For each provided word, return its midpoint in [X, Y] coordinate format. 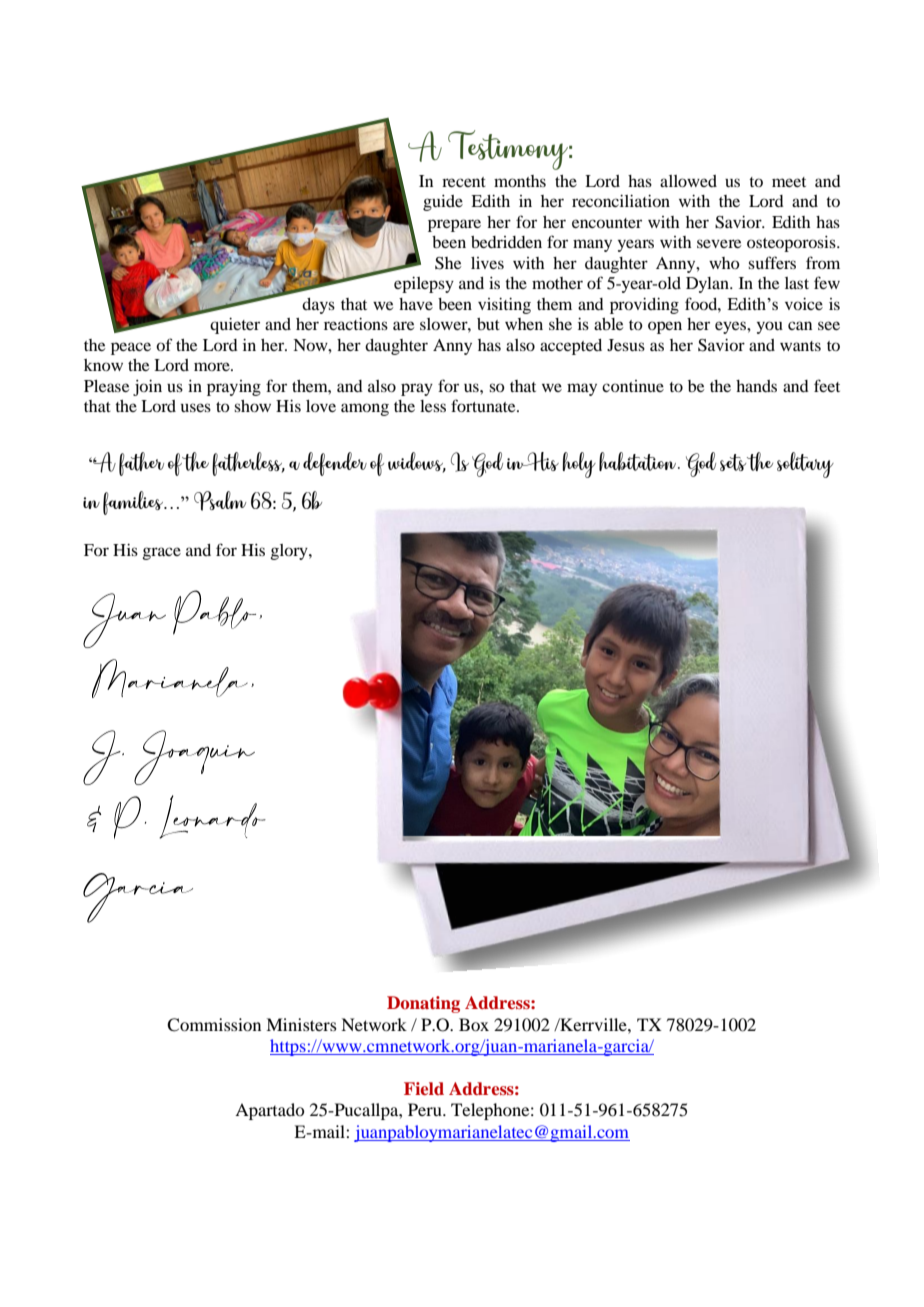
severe [719, 243]
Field [424, 1088]
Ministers [301, 1024]
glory [290, 552]
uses [196, 407]
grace [161, 553]
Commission [214, 1025]
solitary [805, 465]
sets [733, 462]
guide [443, 203]
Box [474, 1024]
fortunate [484, 405]
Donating [423, 1004]
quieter [235, 326]
